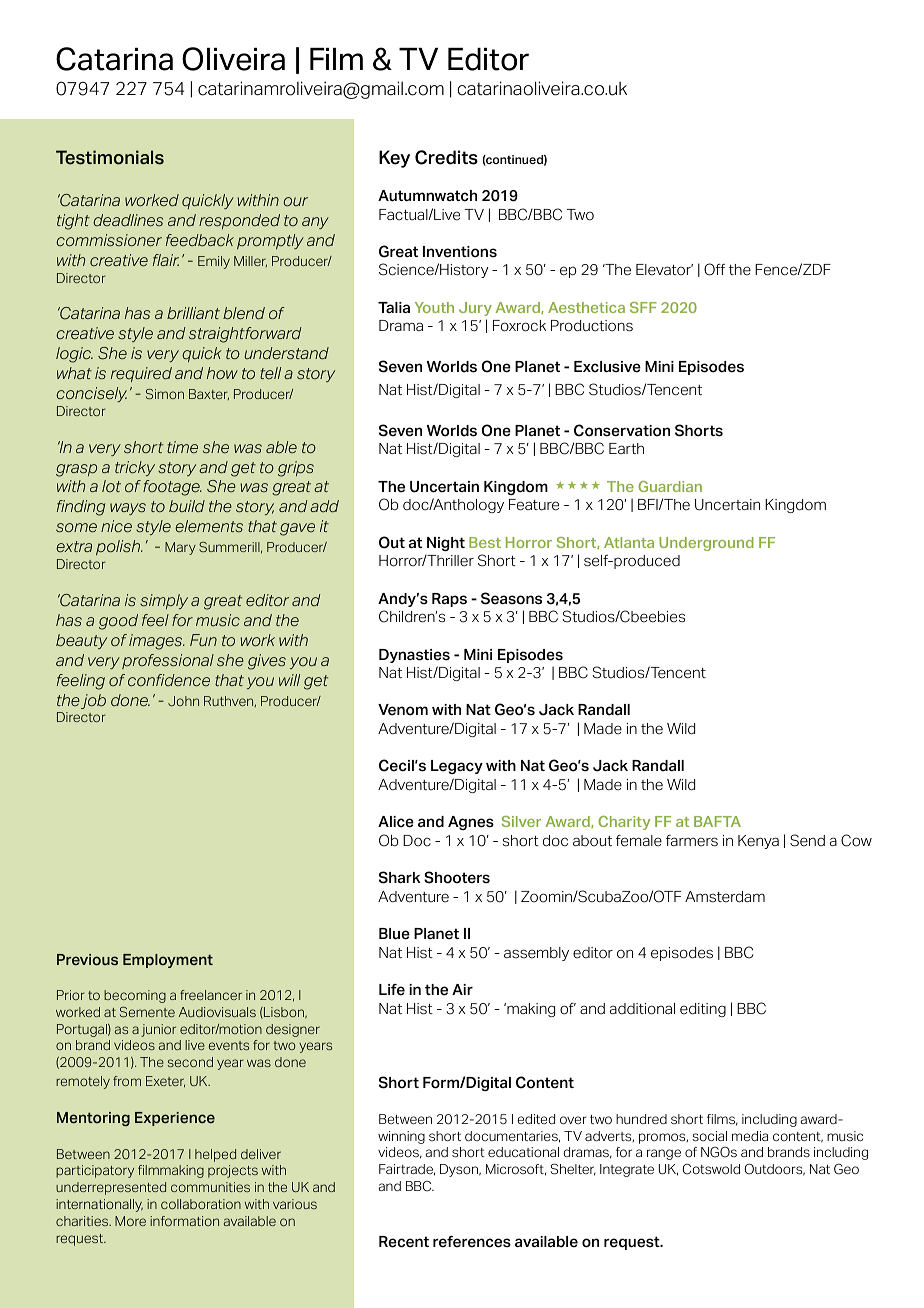 Image resolution: width=924 pixels, height=1308 pixels. What do you see at coordinates (183, 701) in the screenshot?
I see `John` at bounding box center [183, 701].
